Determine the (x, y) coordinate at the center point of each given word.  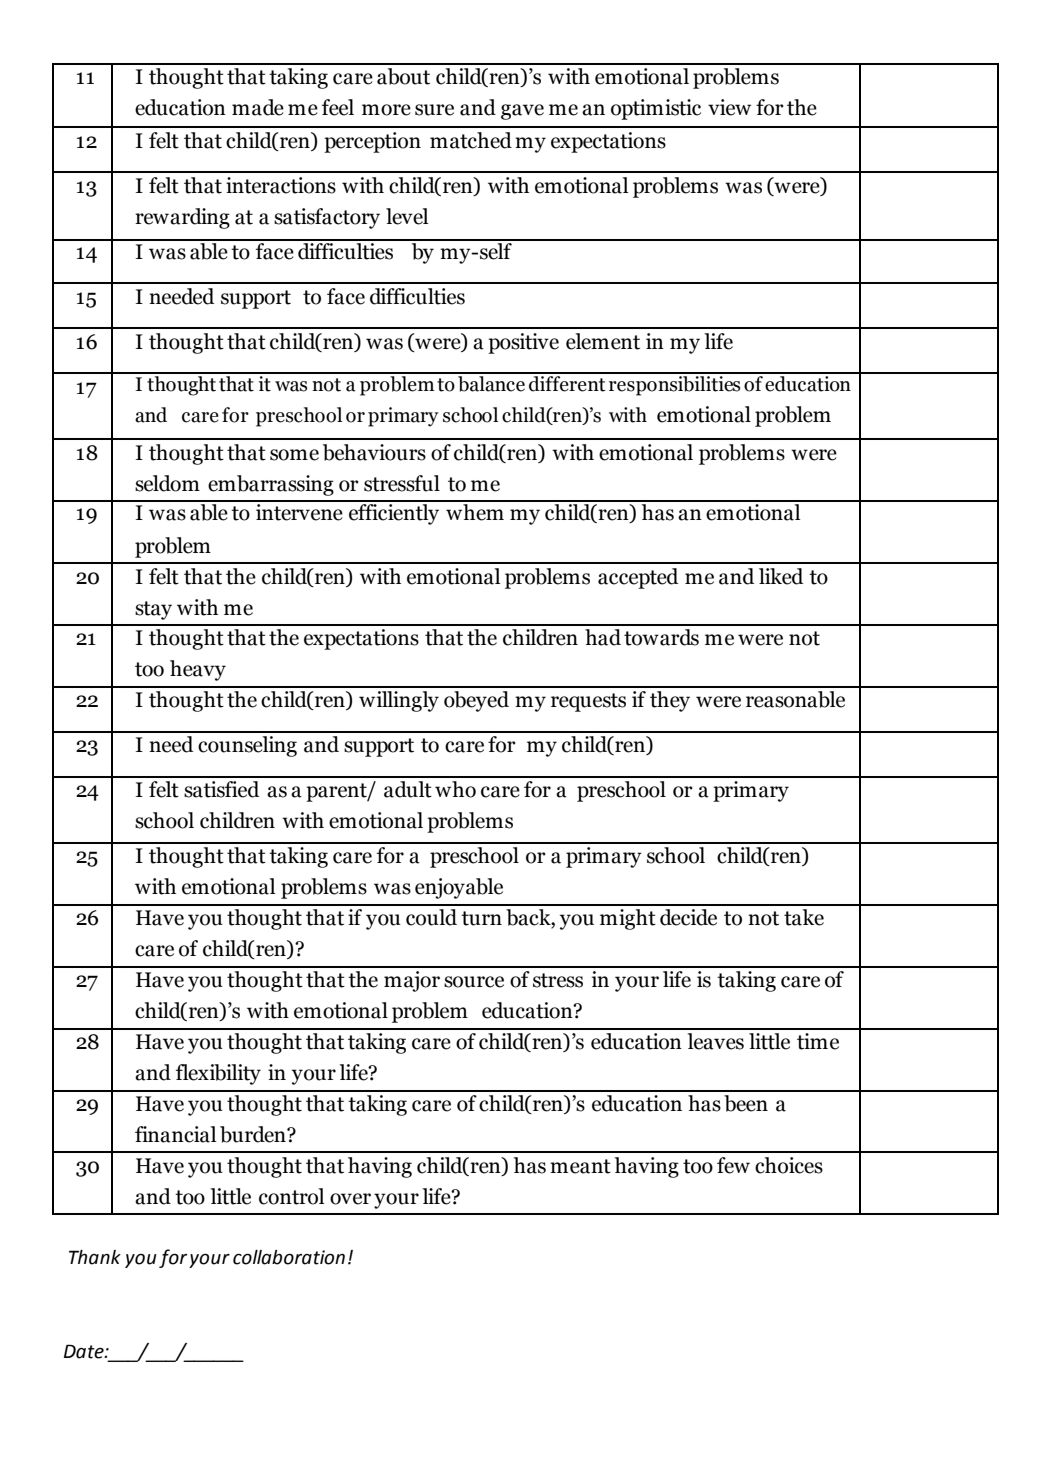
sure (434, 110)
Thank (95, 1257)
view (729, 107)
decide (688, 917)
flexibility (218, 1074)
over (350, 1199)
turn (481, 918)
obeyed (476, 701)
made (258, 107)
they (670, 701)
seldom (167, 483)
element (603, 341)
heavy (198, 670)
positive (523, 343)
